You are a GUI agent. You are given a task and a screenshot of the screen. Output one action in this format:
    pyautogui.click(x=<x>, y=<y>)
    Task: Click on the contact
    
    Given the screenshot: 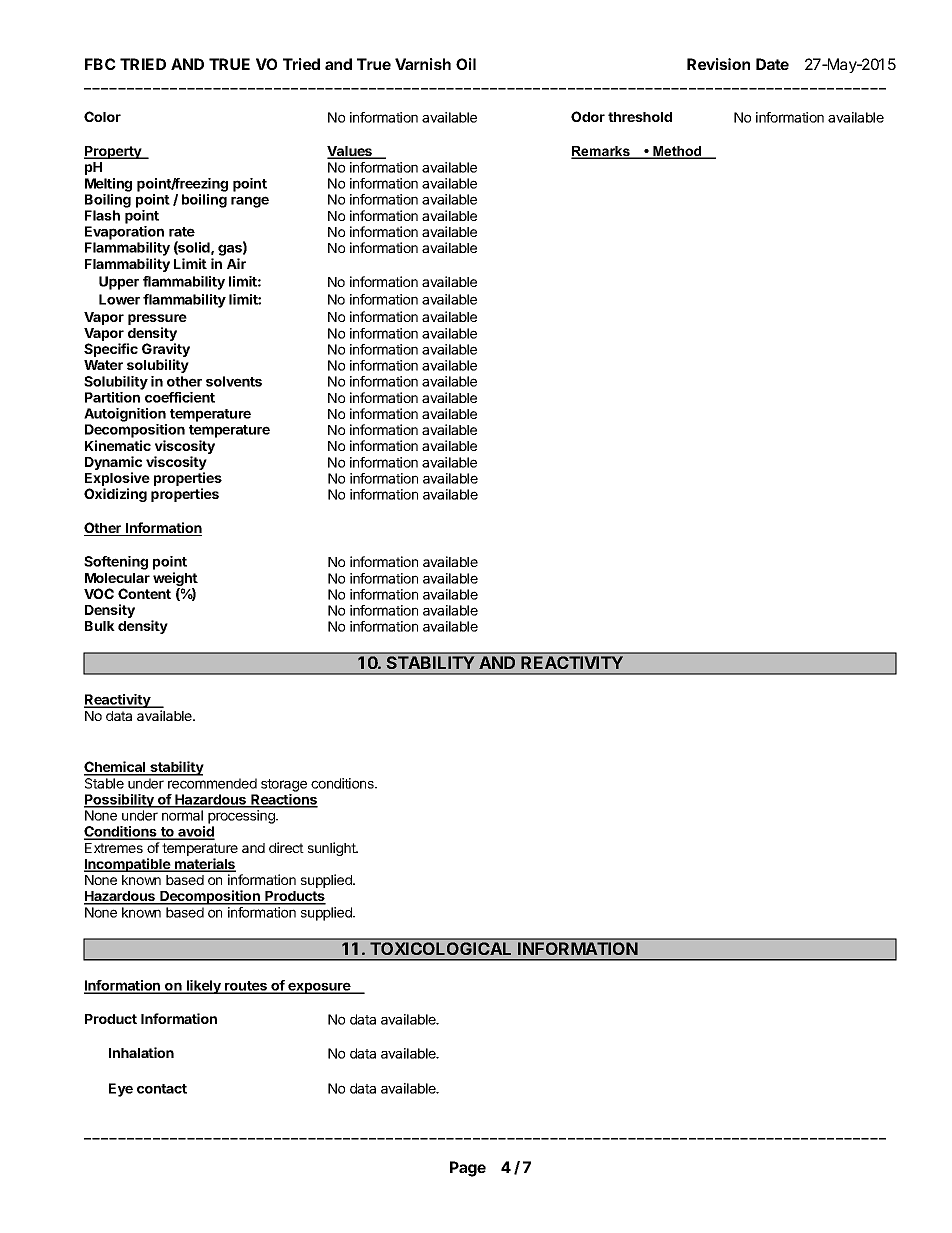 What is the action you would take?
    pyautogui.click(x=162, y=1089)
